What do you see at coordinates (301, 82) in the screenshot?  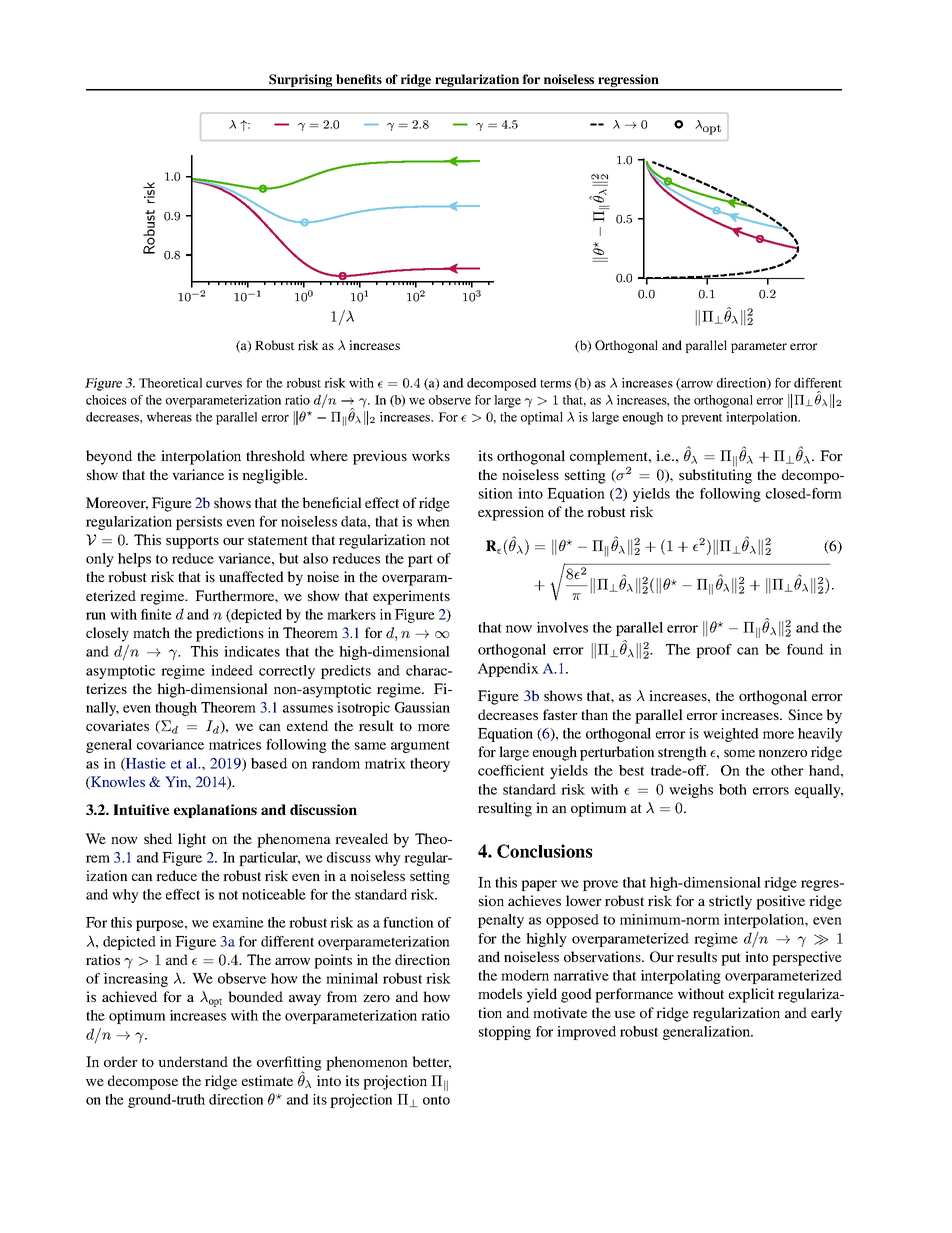 I see `Surprising` at bounding box center [301, 82].
